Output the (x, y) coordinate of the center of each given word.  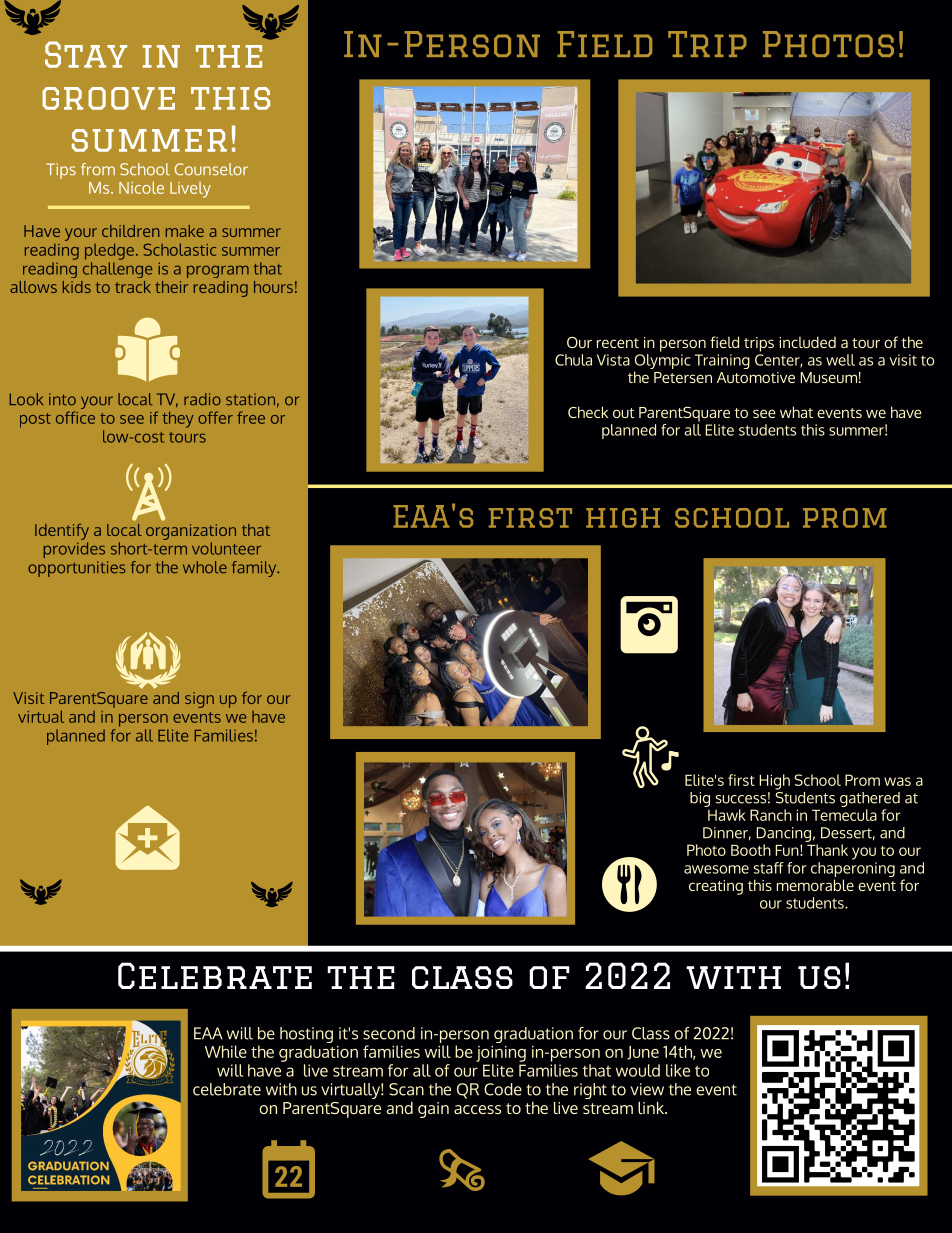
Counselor (211, 169)
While (226, 1051)
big (700, 799)
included (807, 342)
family (255, 569)
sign (199, 700)
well (840, 360)
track (133, 287)
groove (108, 98)
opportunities (76, 569)
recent (618, 343)
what (796, 412)
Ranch (771, 815)
